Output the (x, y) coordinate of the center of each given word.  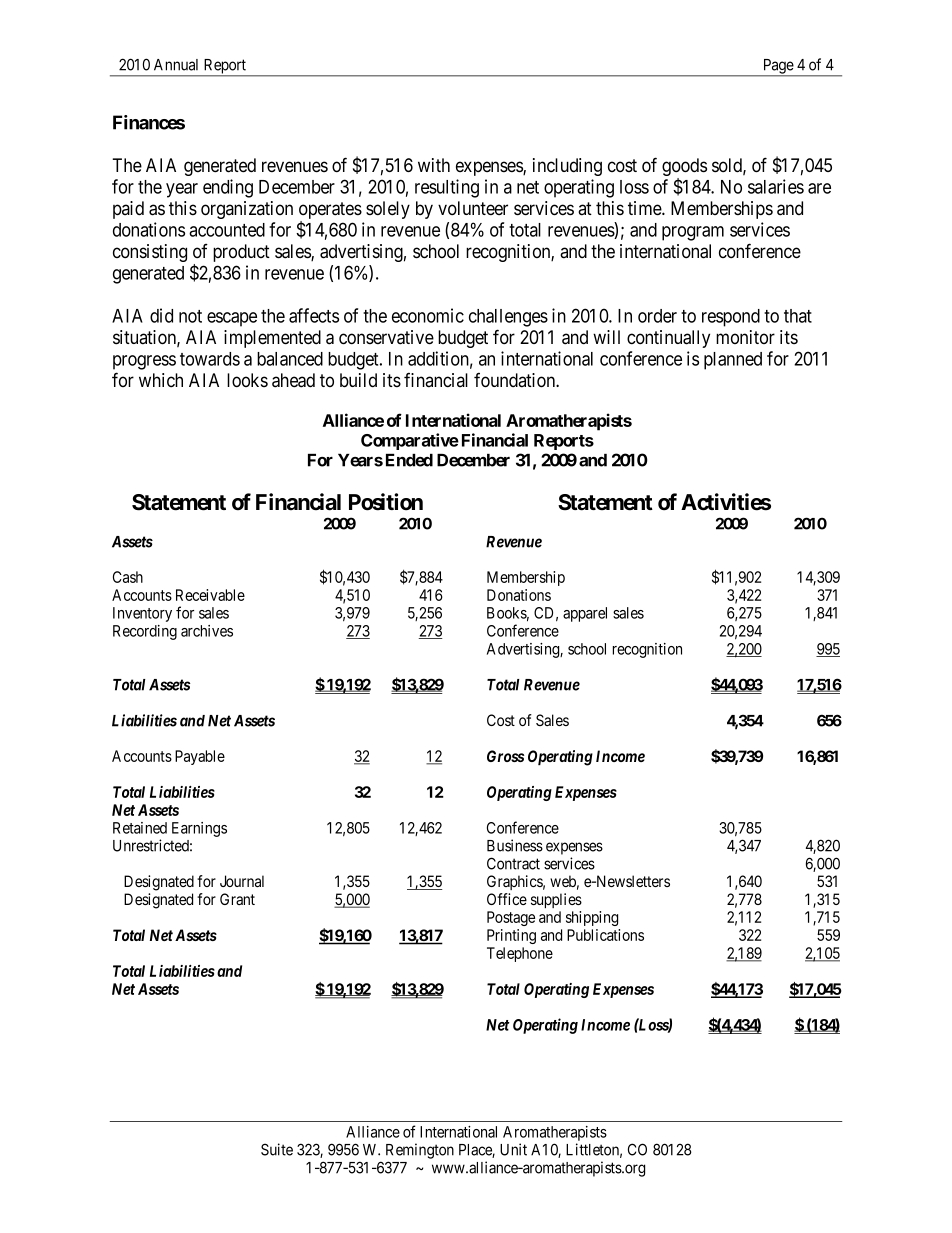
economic (428, 315)
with (434, 165)
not (190, 316)
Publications (605, 935)
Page (778, 67)
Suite (277, 1149)
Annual (176, 65)
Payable (200, 757)
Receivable (210, 595)
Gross (505, 756)
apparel (585, 614)
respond (731, 318)
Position (386, 502)
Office (507, 899)
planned (733, 361)
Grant (237, 899)
